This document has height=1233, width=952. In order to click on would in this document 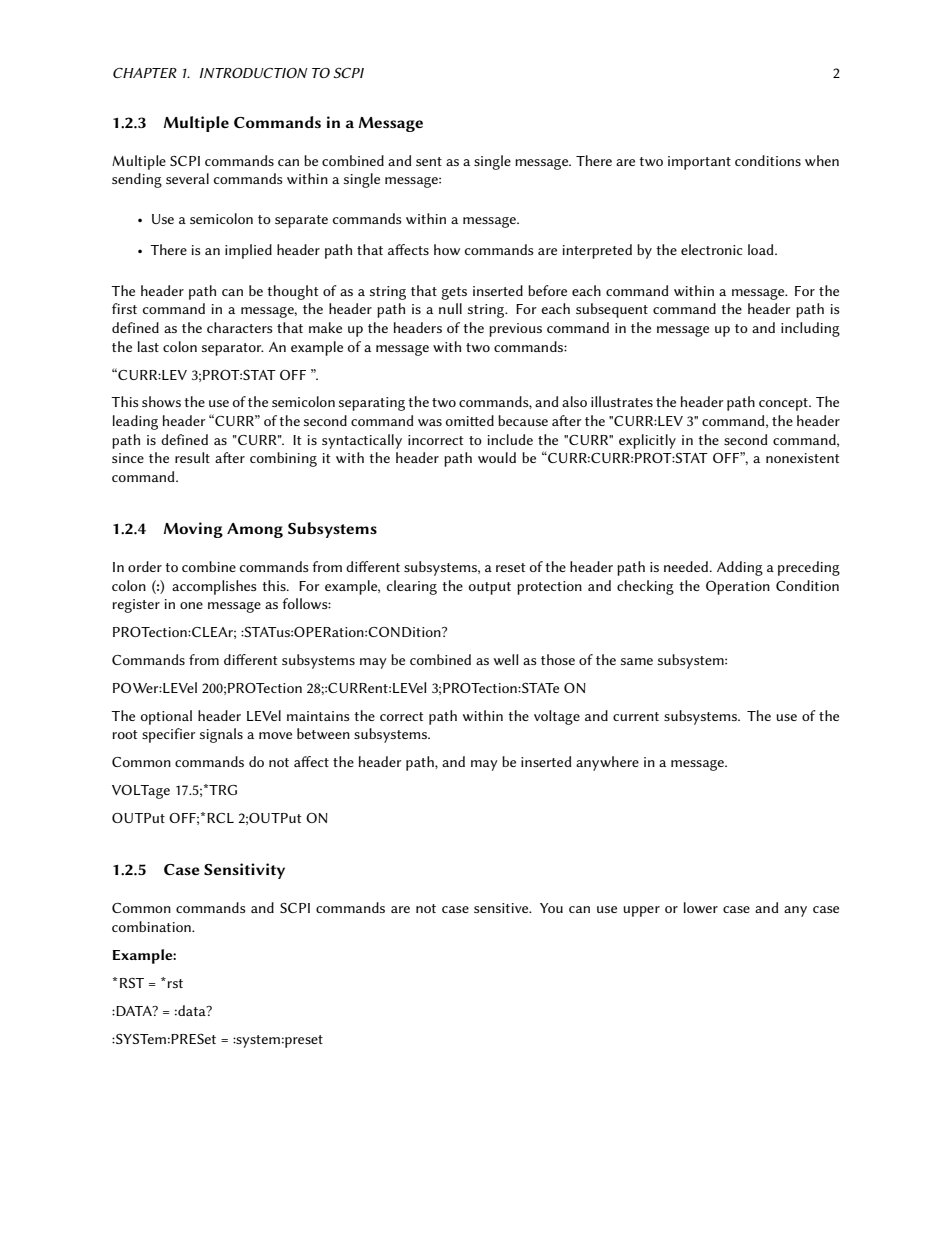, I will do `click(497, 457)`.
